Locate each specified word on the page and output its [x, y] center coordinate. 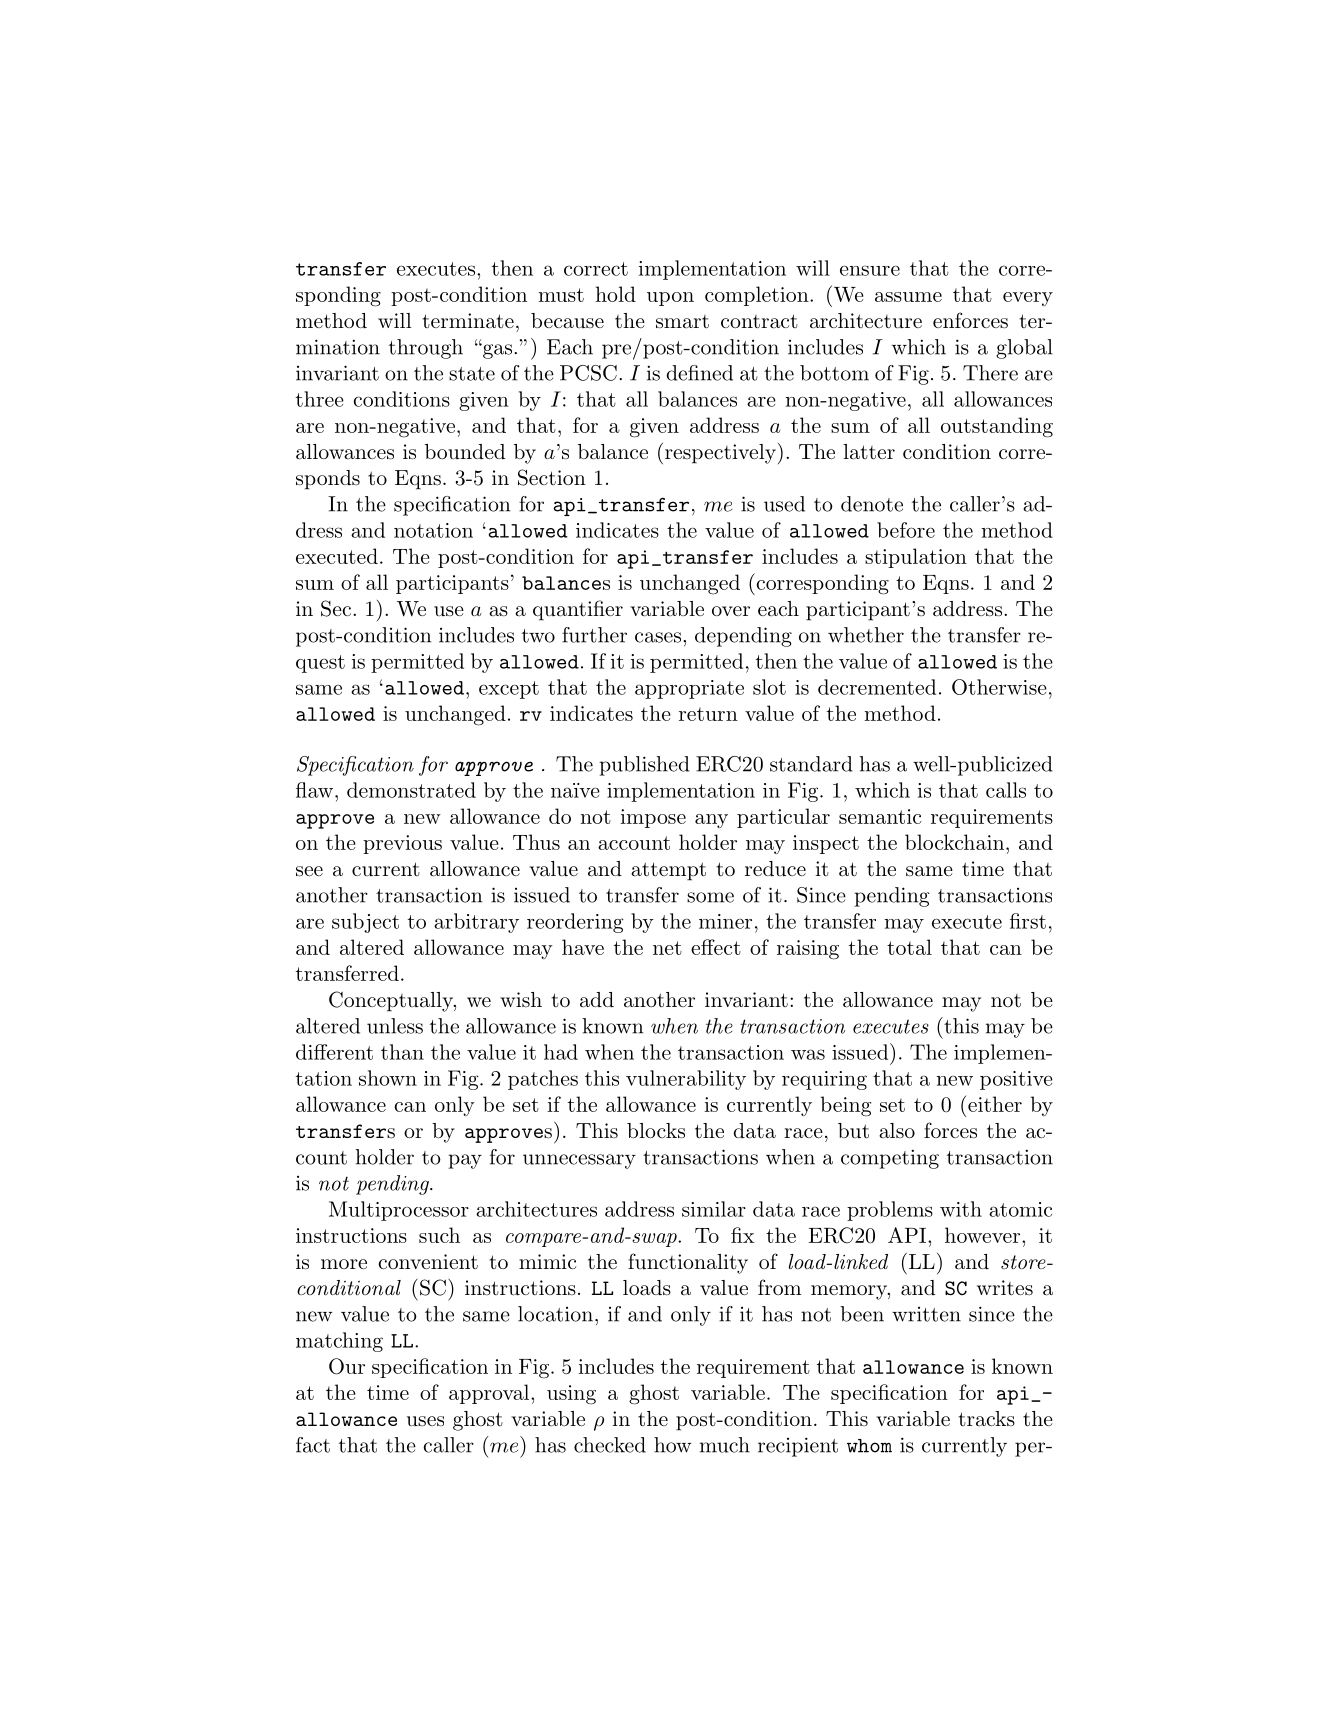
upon [670, 299]
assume [908, 297]
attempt [668, 871]
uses [425, 1421]
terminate [468, 321]
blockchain [954, 842]
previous [402, 844]
